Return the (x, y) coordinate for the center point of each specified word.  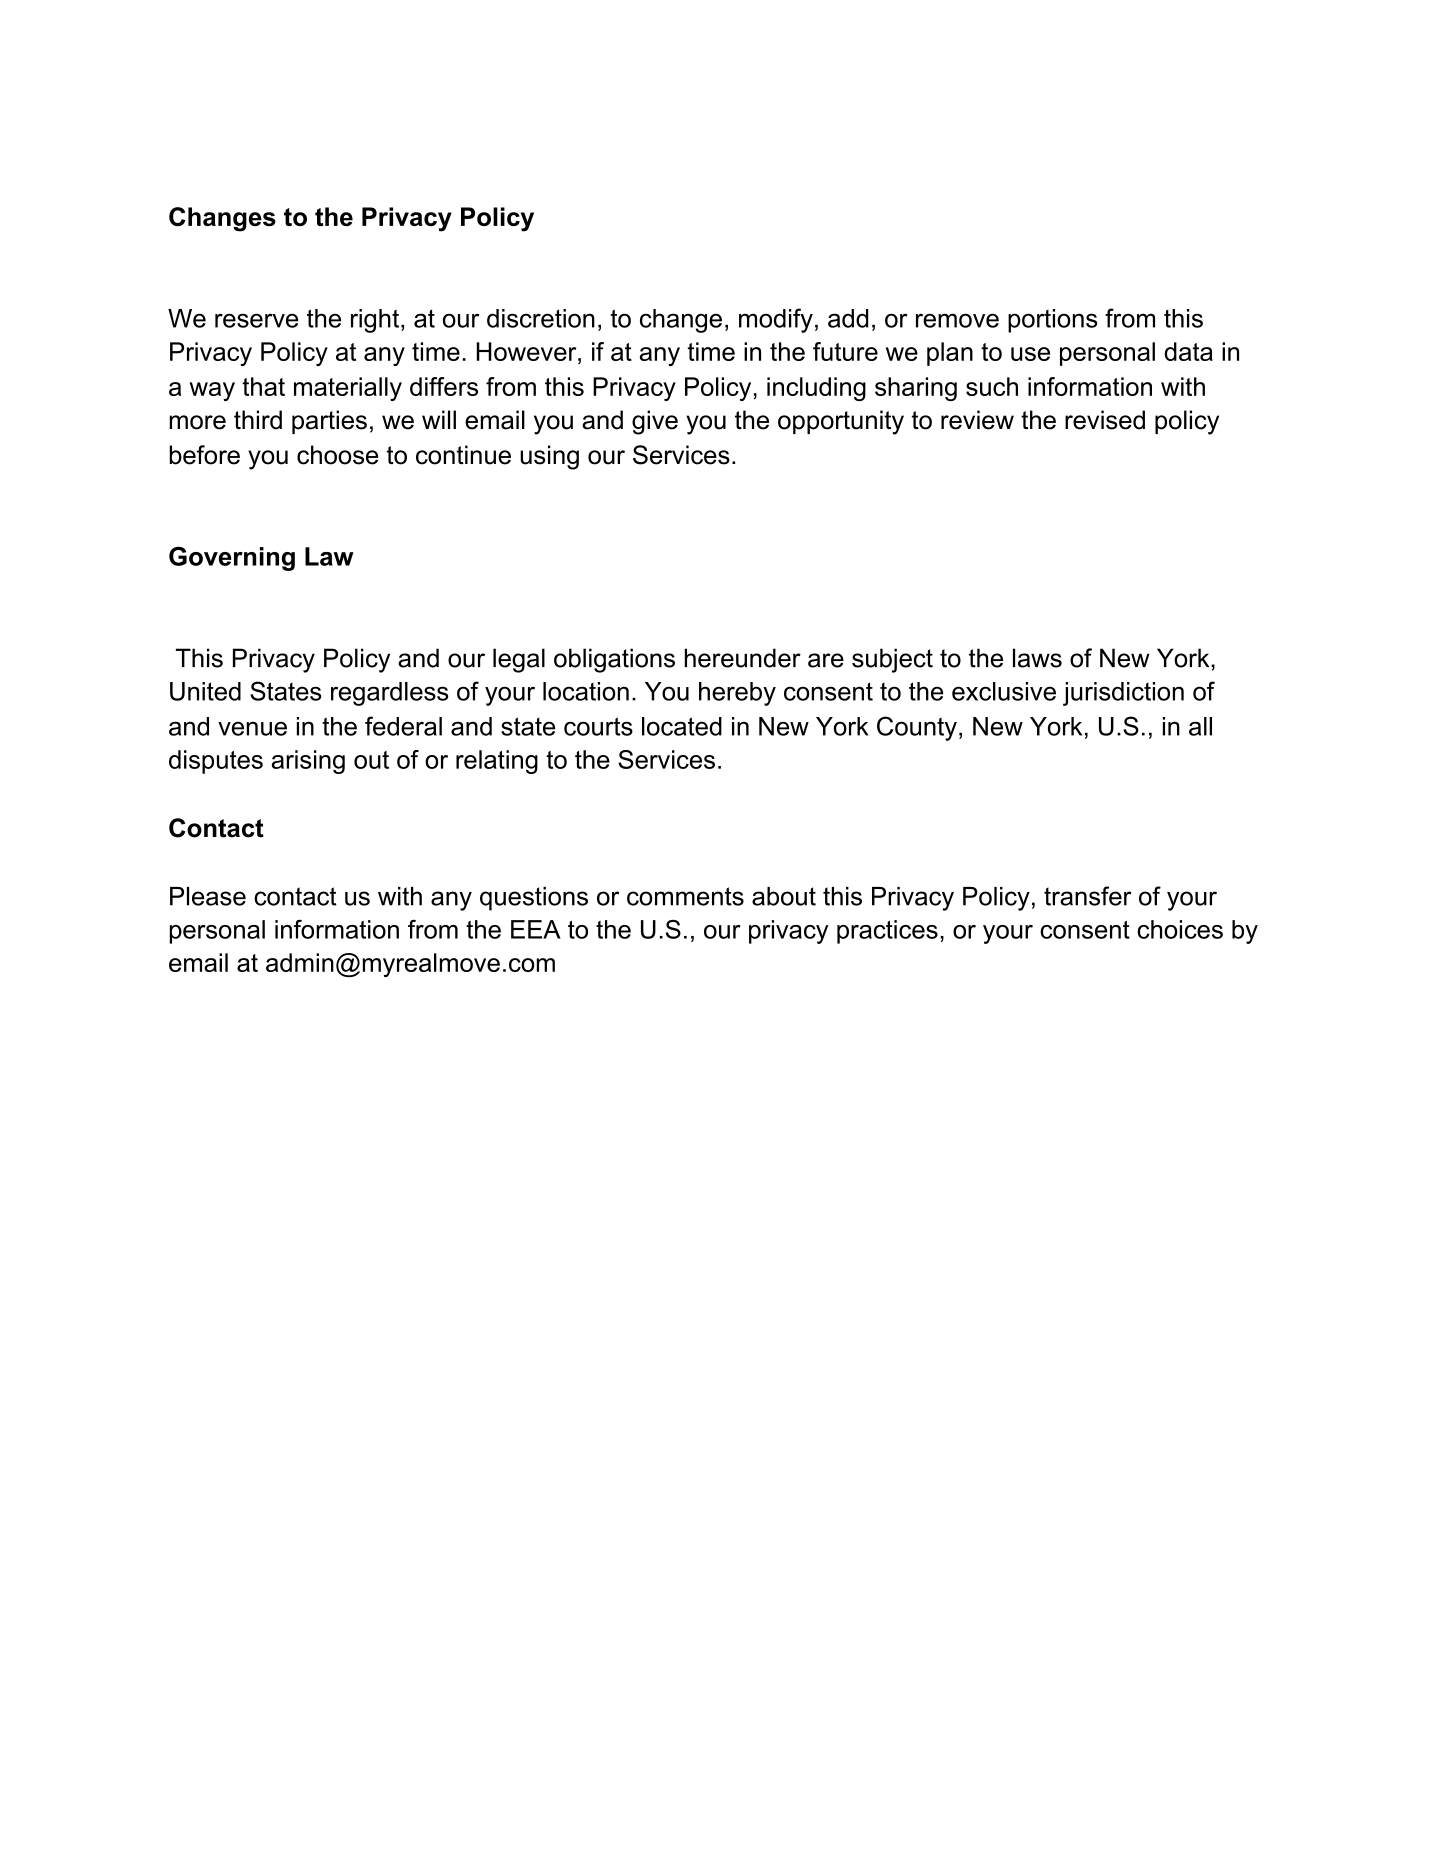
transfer (1088, 896)
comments (685, 896)
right (375, 321)
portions (1053, 321)
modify (776, 320)
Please (208, 896)
